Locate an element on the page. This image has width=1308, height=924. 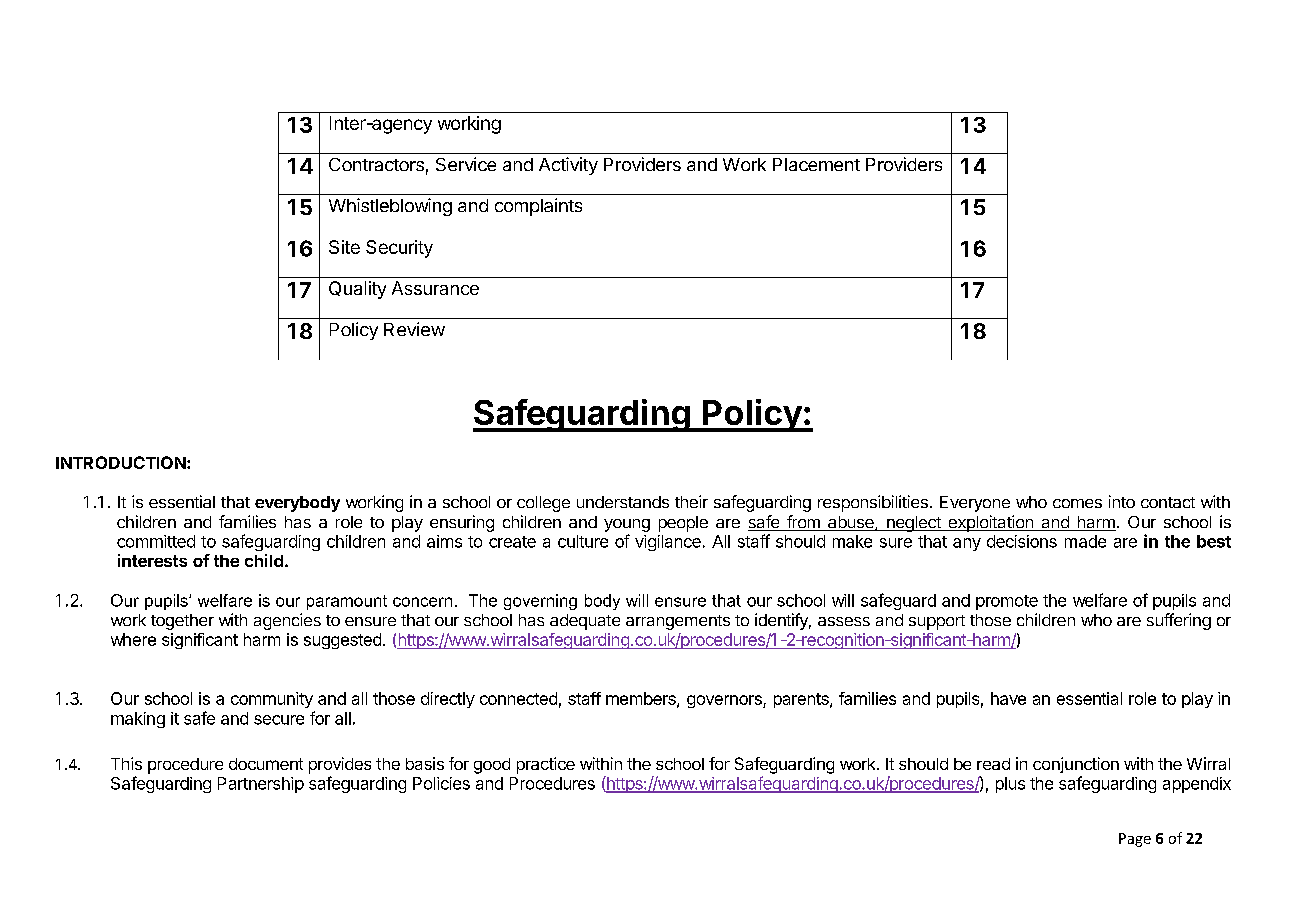
practice is located at coordinates (546, 765).
